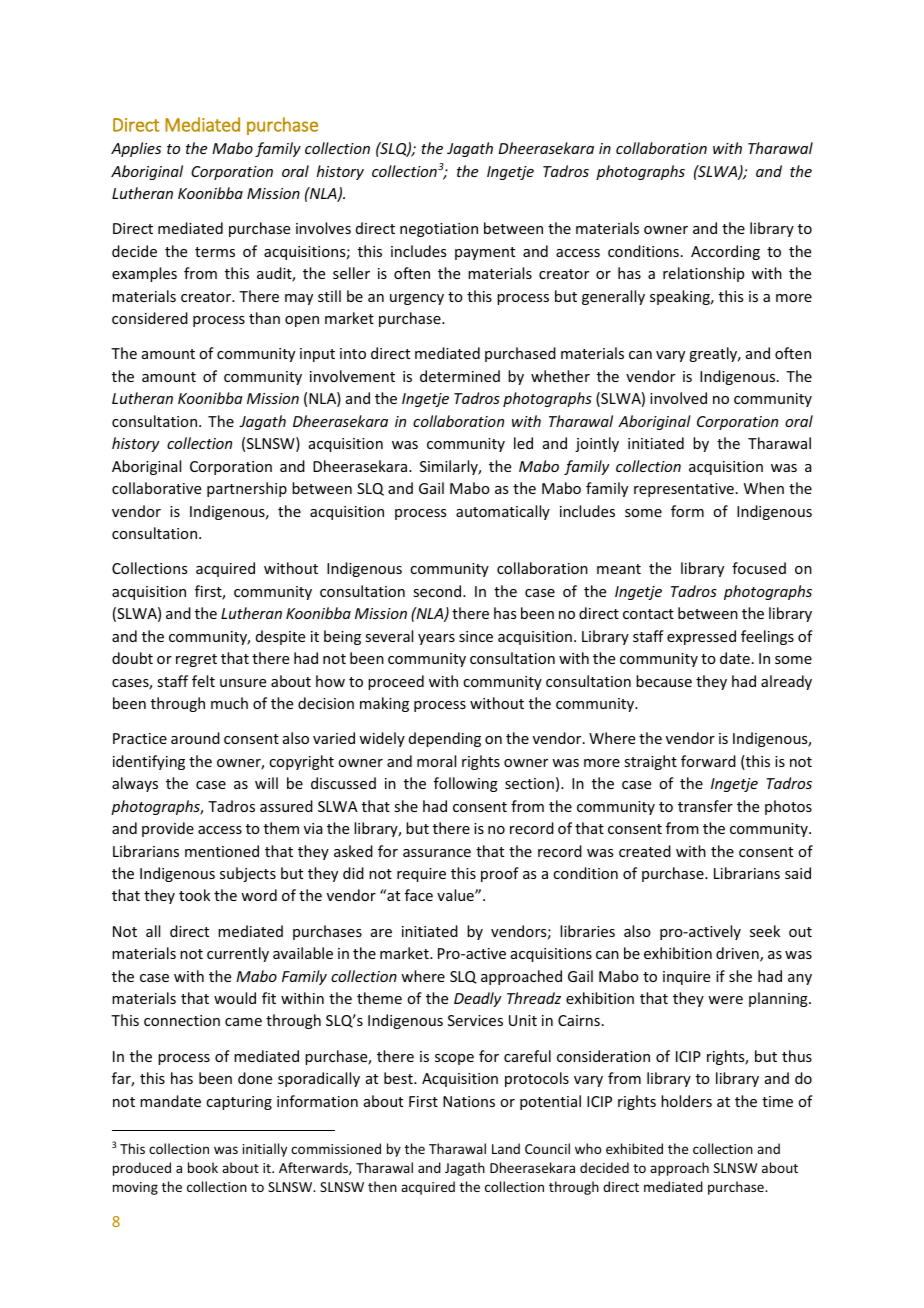  I want to click on book, so click(203, 1167).
